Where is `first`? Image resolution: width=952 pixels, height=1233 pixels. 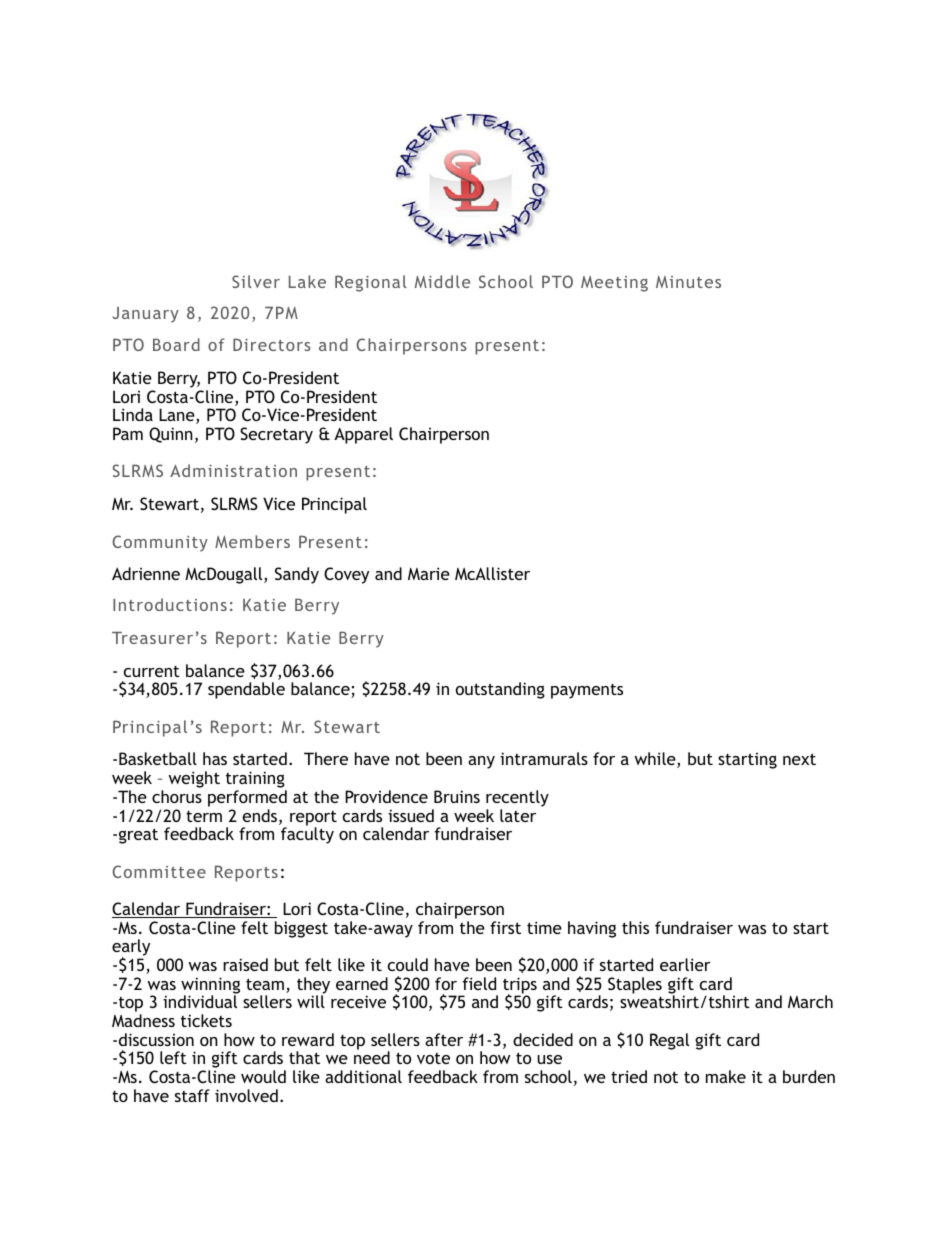 first is located at coordinates (505, 927).
